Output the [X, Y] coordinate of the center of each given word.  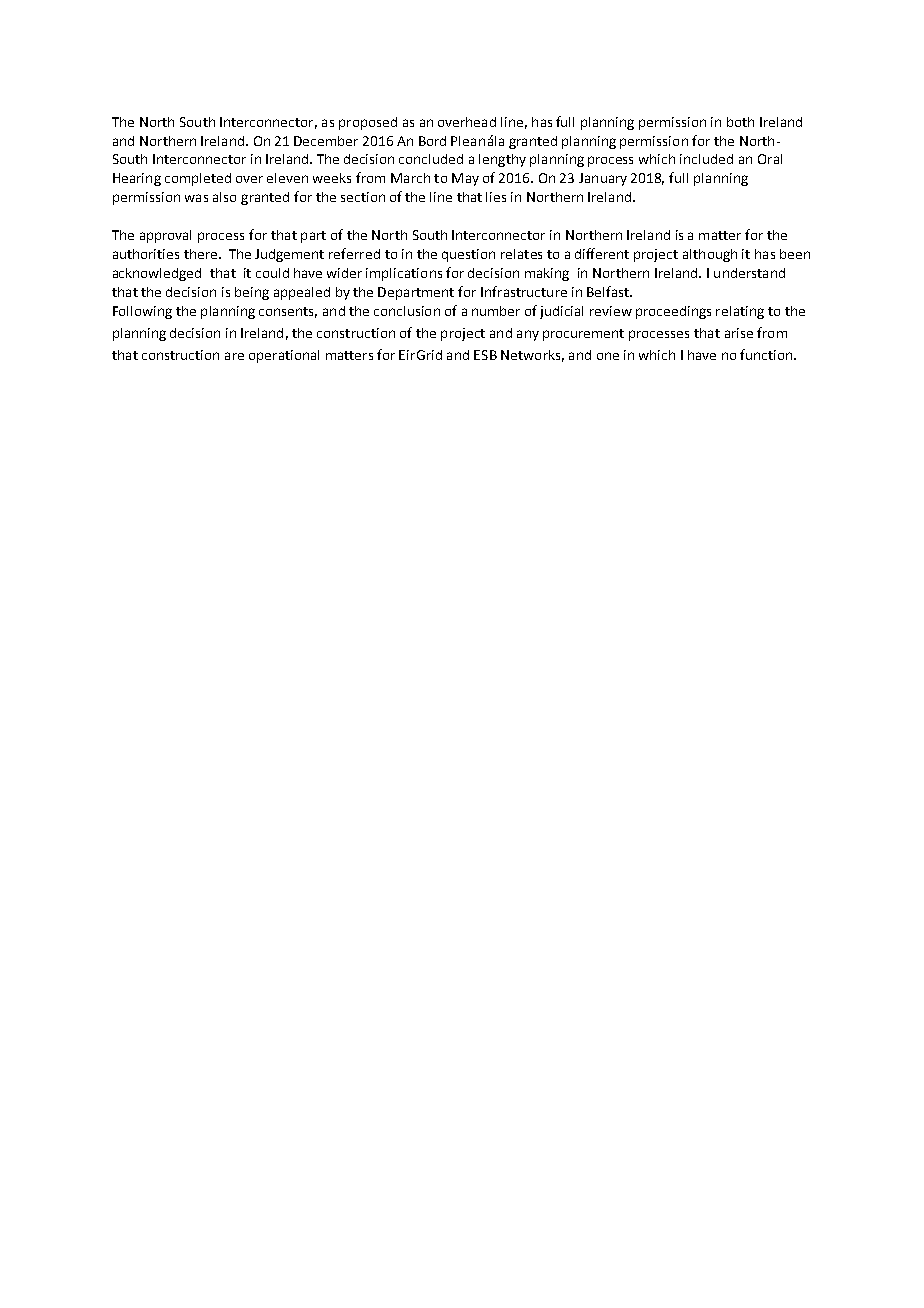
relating [740, 312]
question [468, 255]
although [710, 255]
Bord [432, 141]
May [465, 179]
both [740, 122]
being [252, 293]
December [326, 141]
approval [165, 236]
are [234, 356]
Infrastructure [524, 291]
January [603, 179]
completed [198, 179]
